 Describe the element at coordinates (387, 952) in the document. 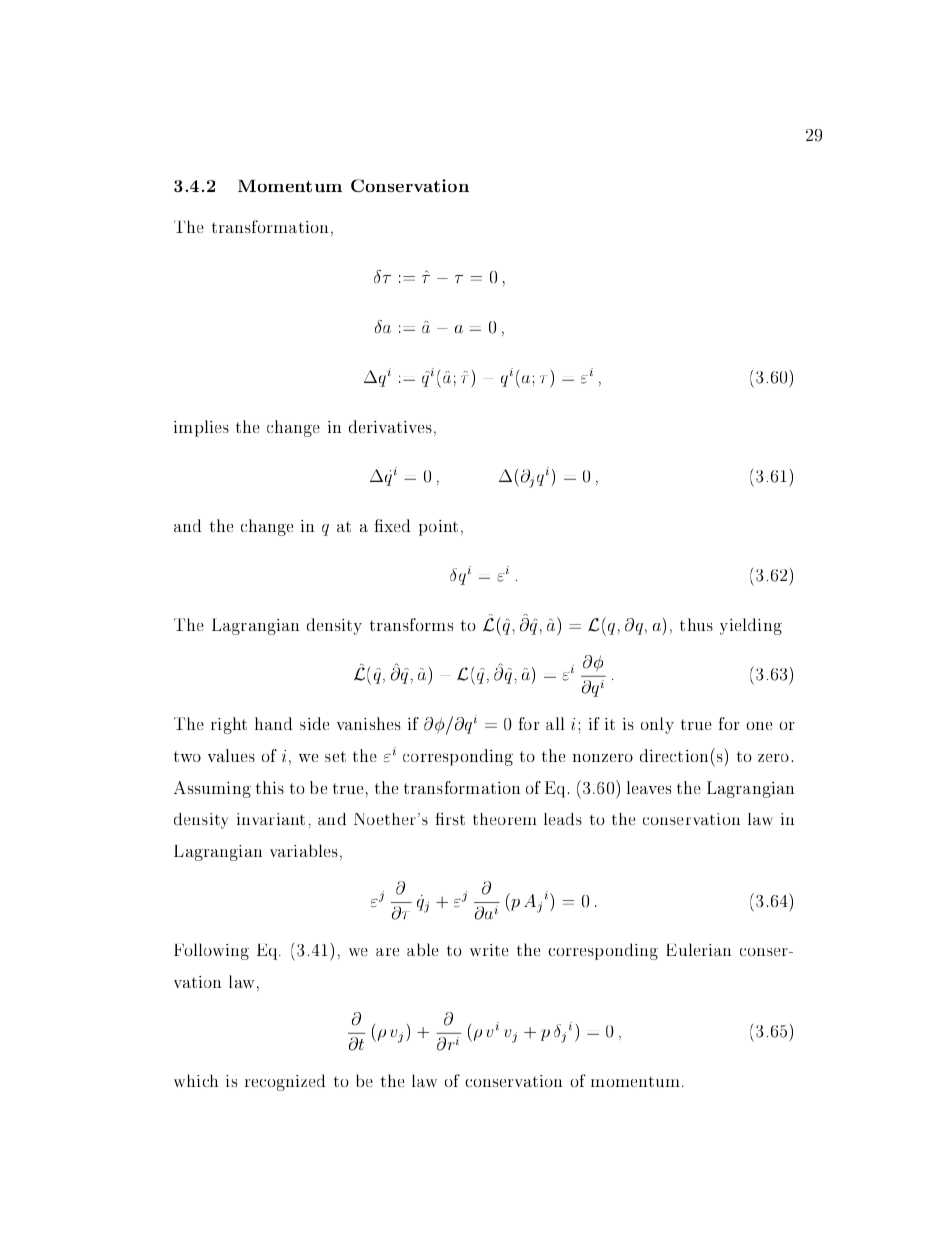

I see `are` at that location.
